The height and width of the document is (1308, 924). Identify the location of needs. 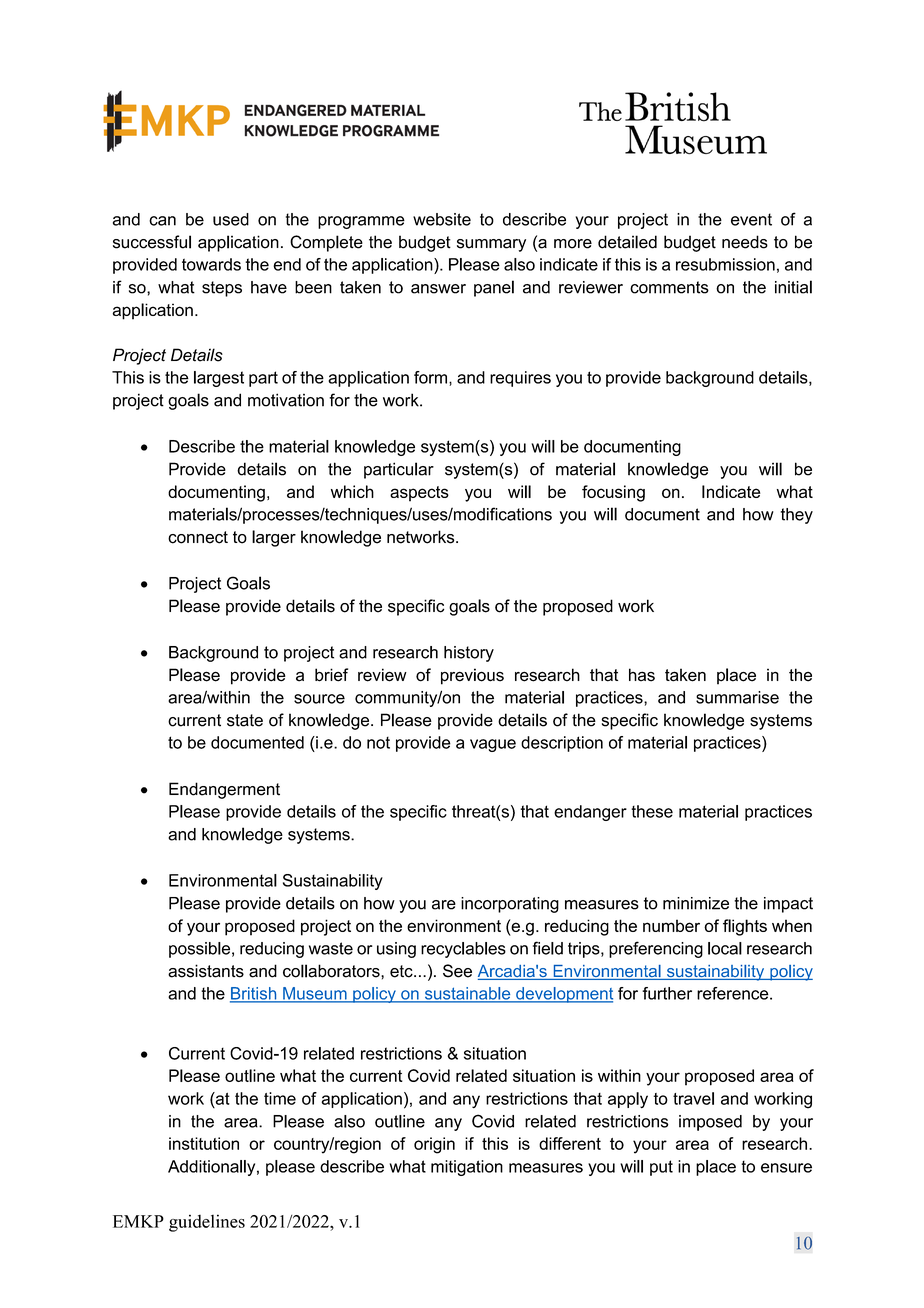
(745, 242).
